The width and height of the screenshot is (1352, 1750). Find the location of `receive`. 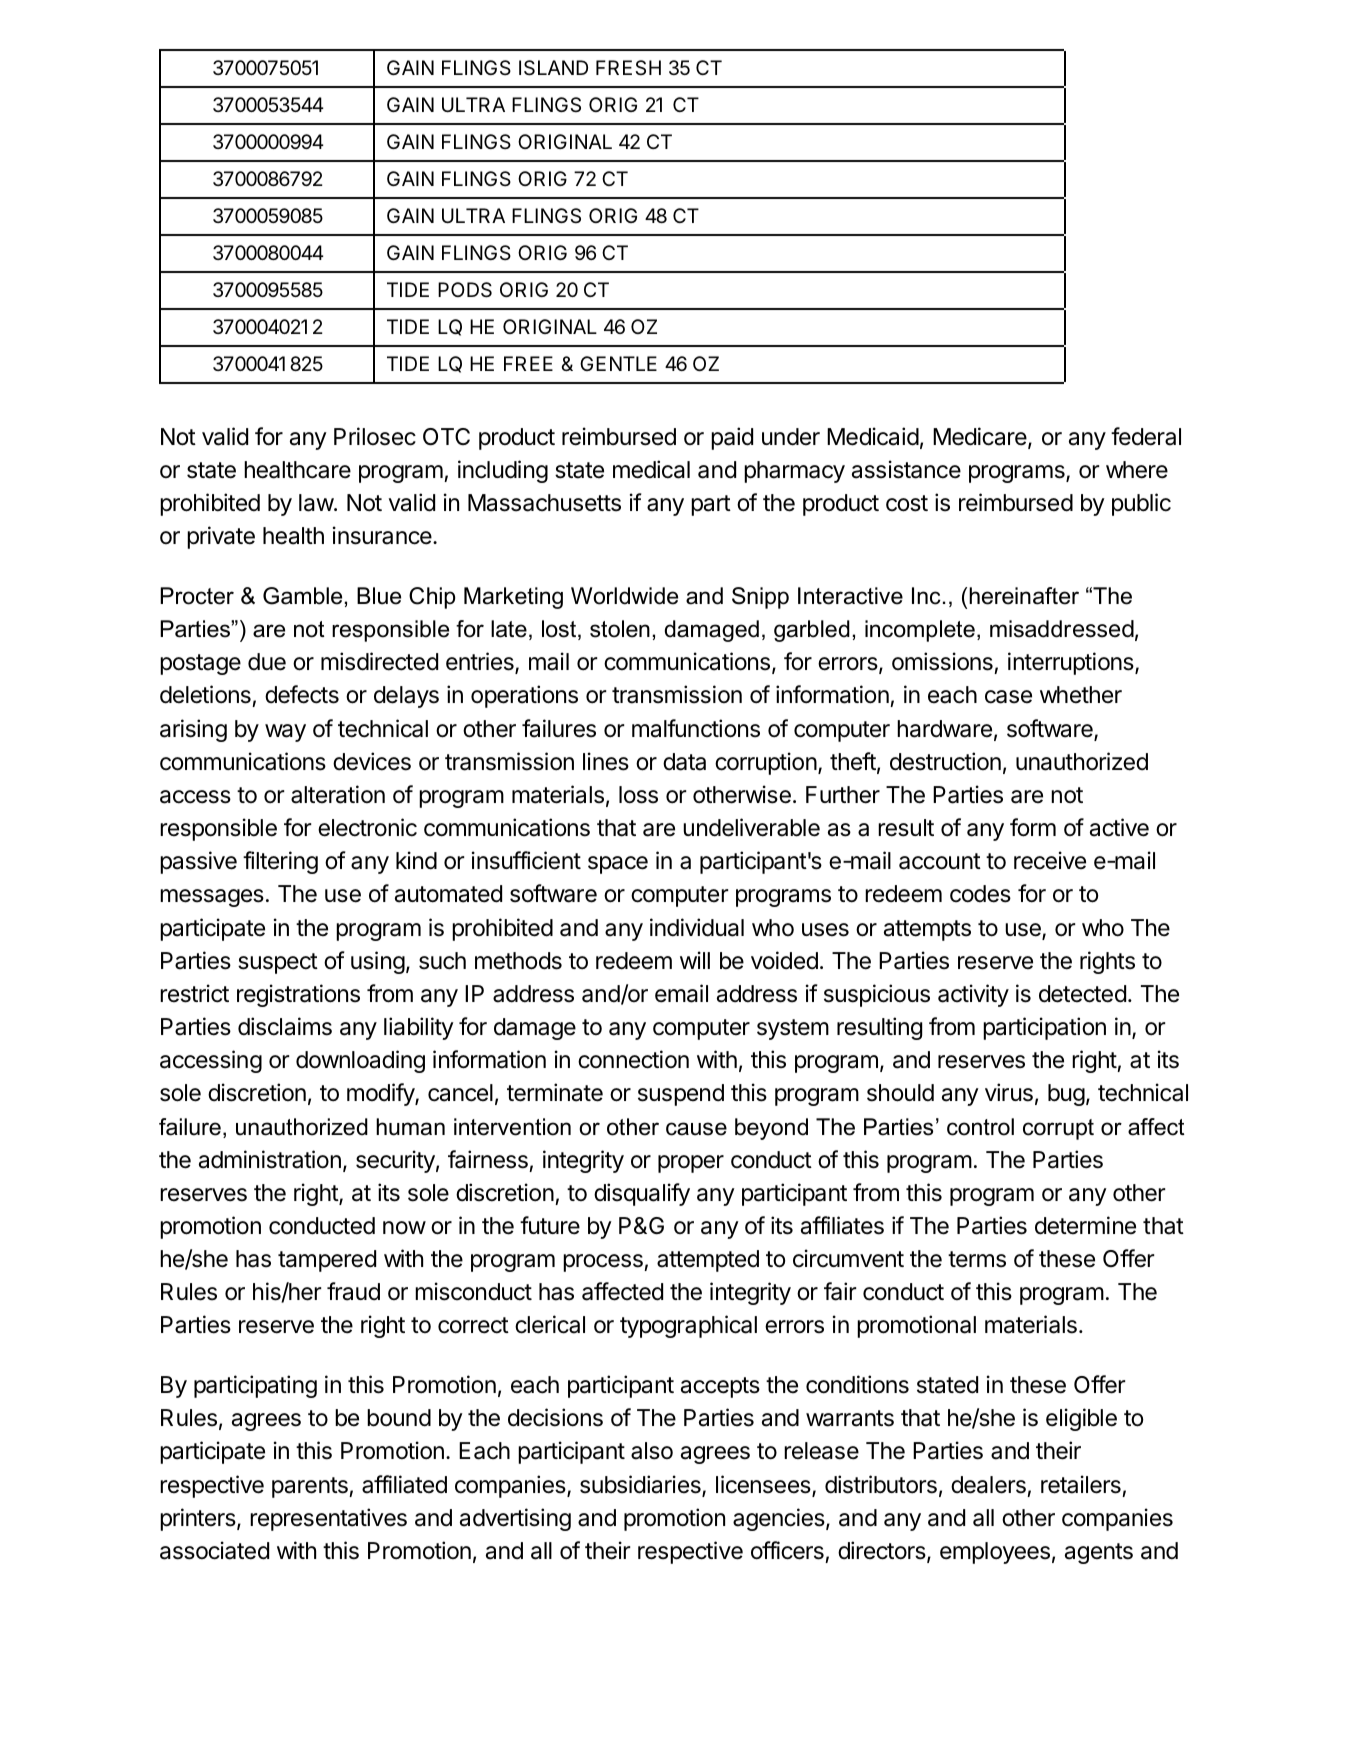

receive is located at coordinates (1050, 860).
